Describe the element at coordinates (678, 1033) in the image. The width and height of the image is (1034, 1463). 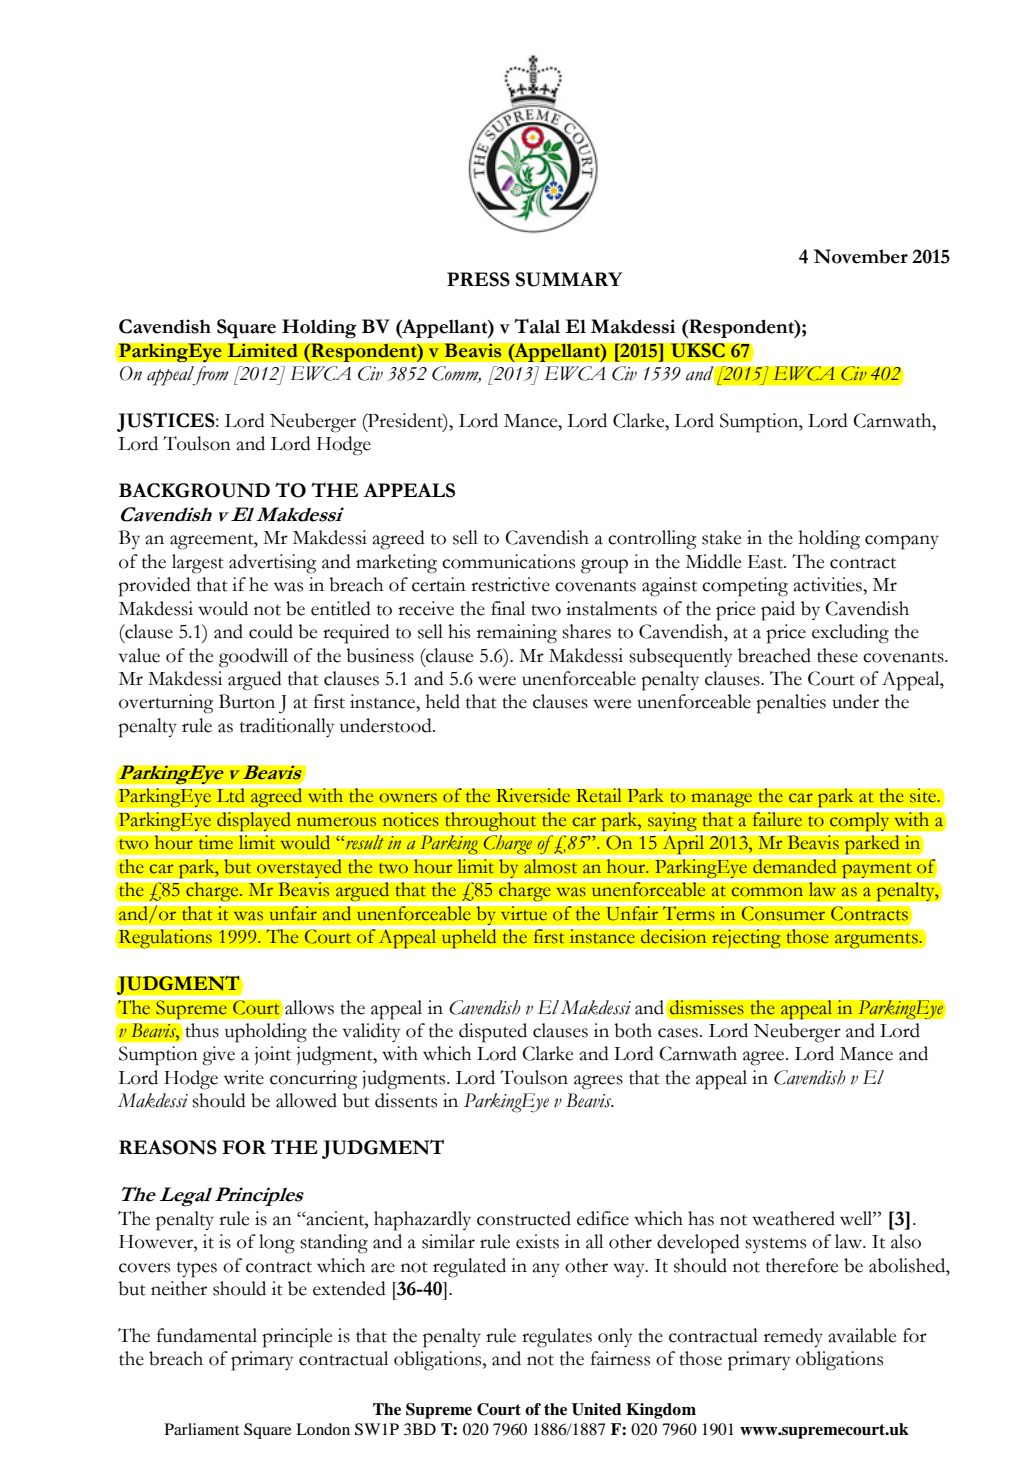
I see `cases` at that location.
